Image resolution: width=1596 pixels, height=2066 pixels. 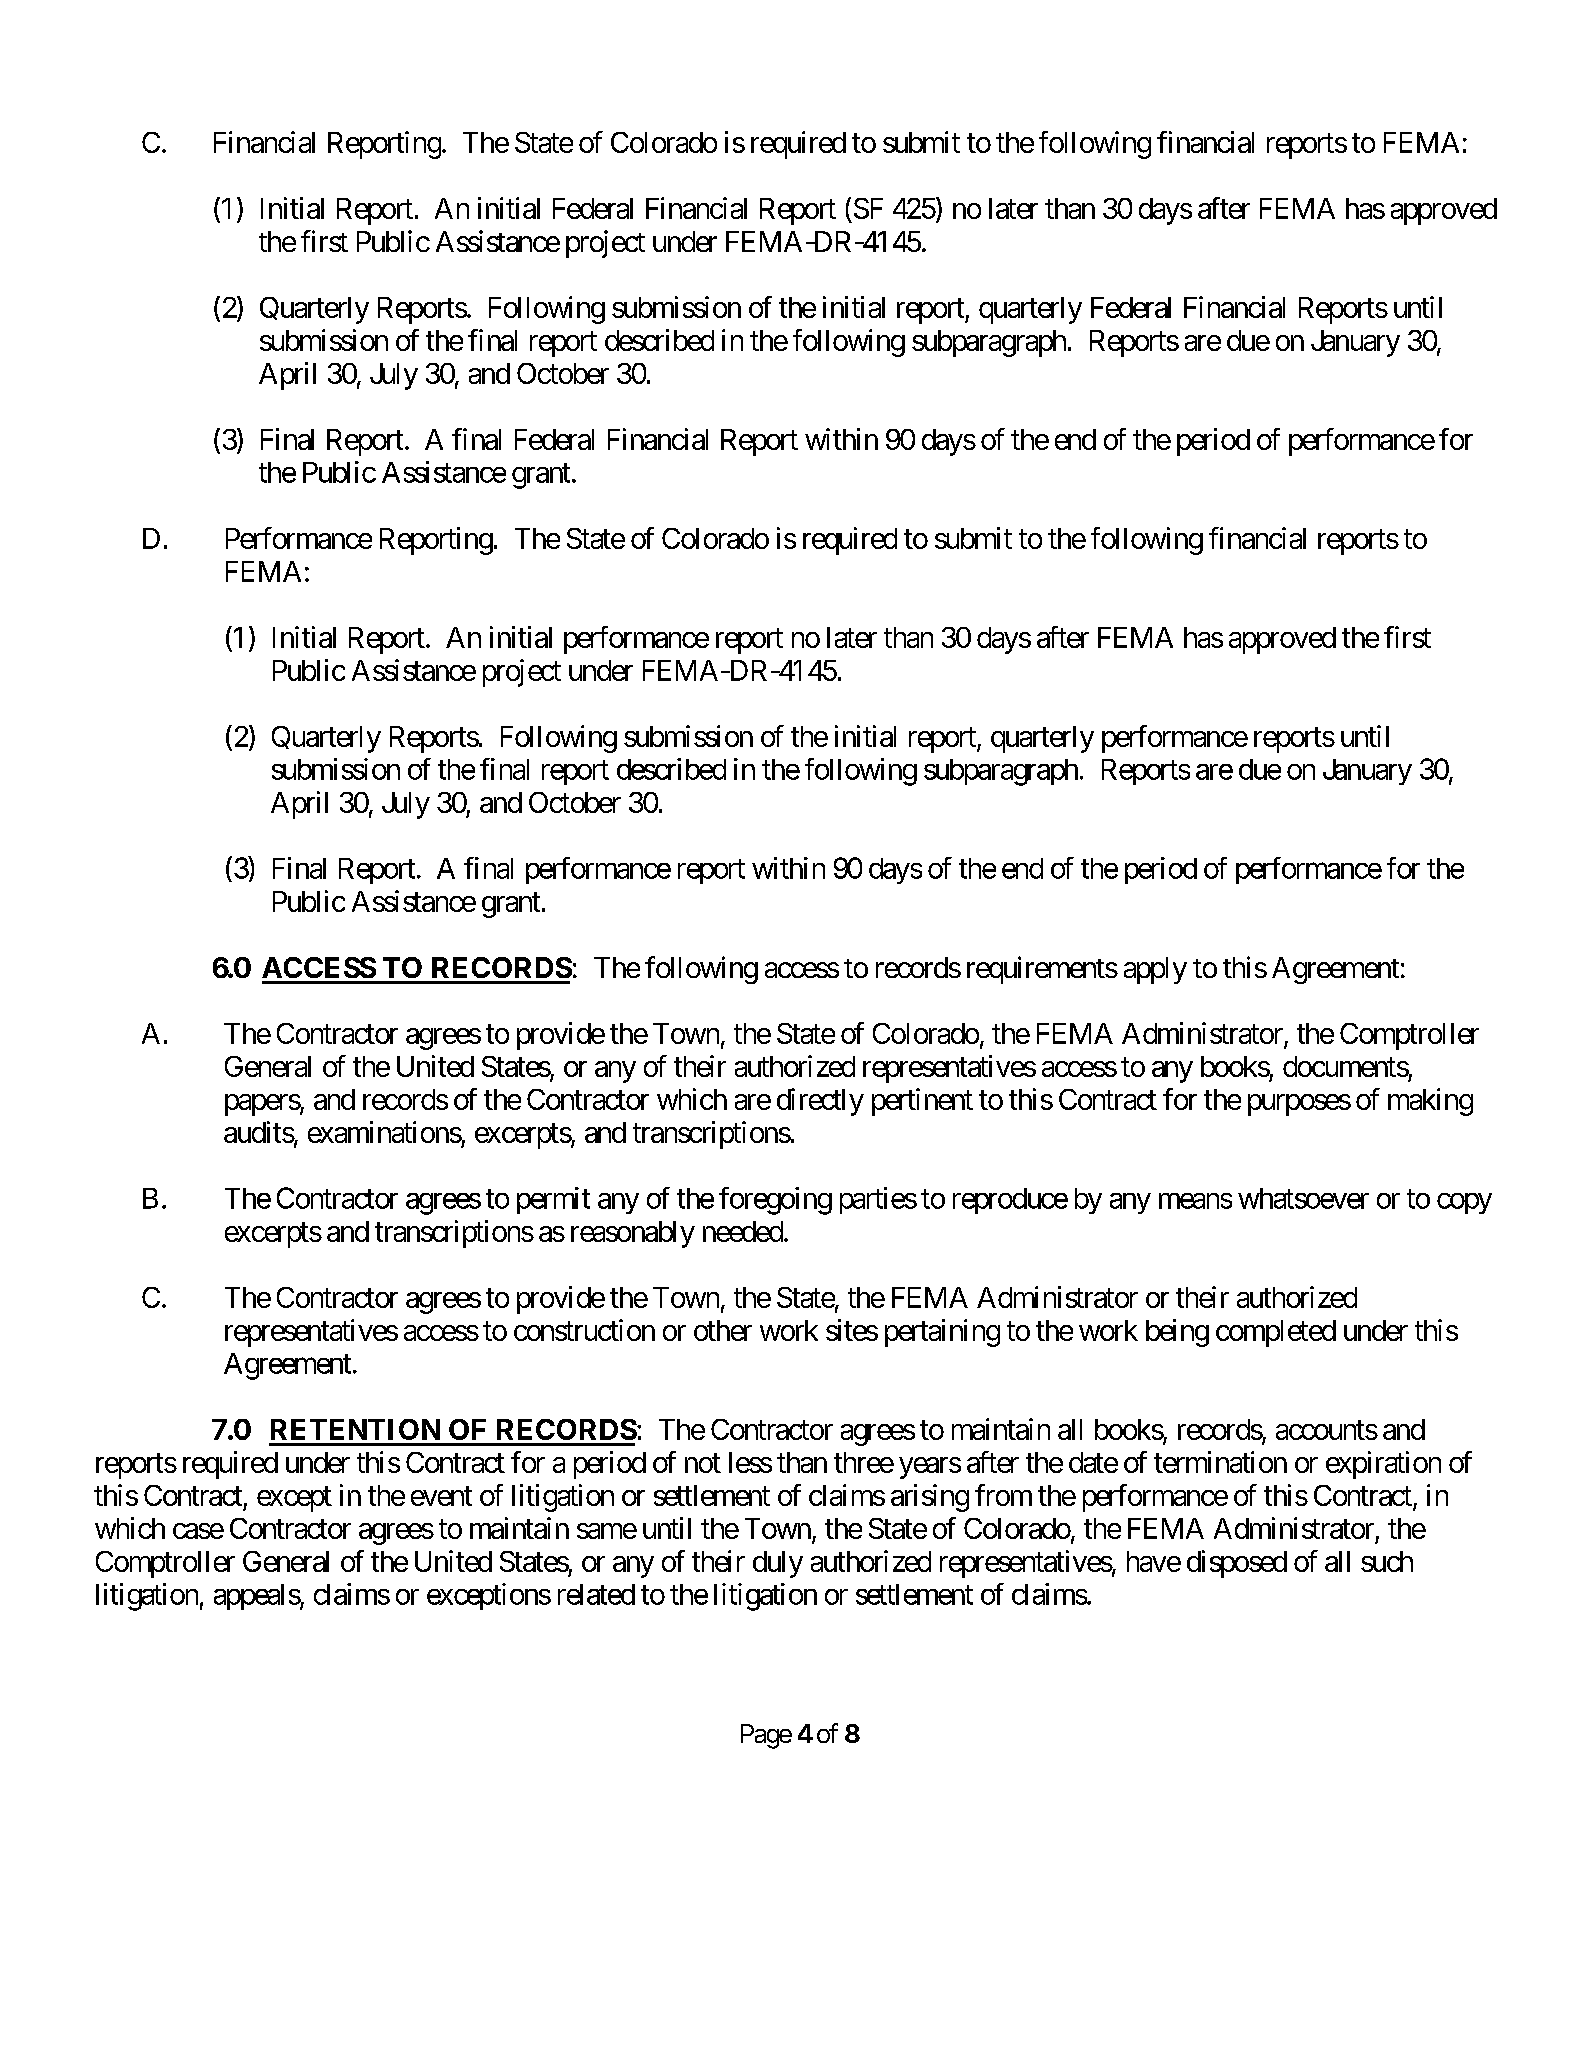 I want to click on directly, so click(x=820, y=1102).
